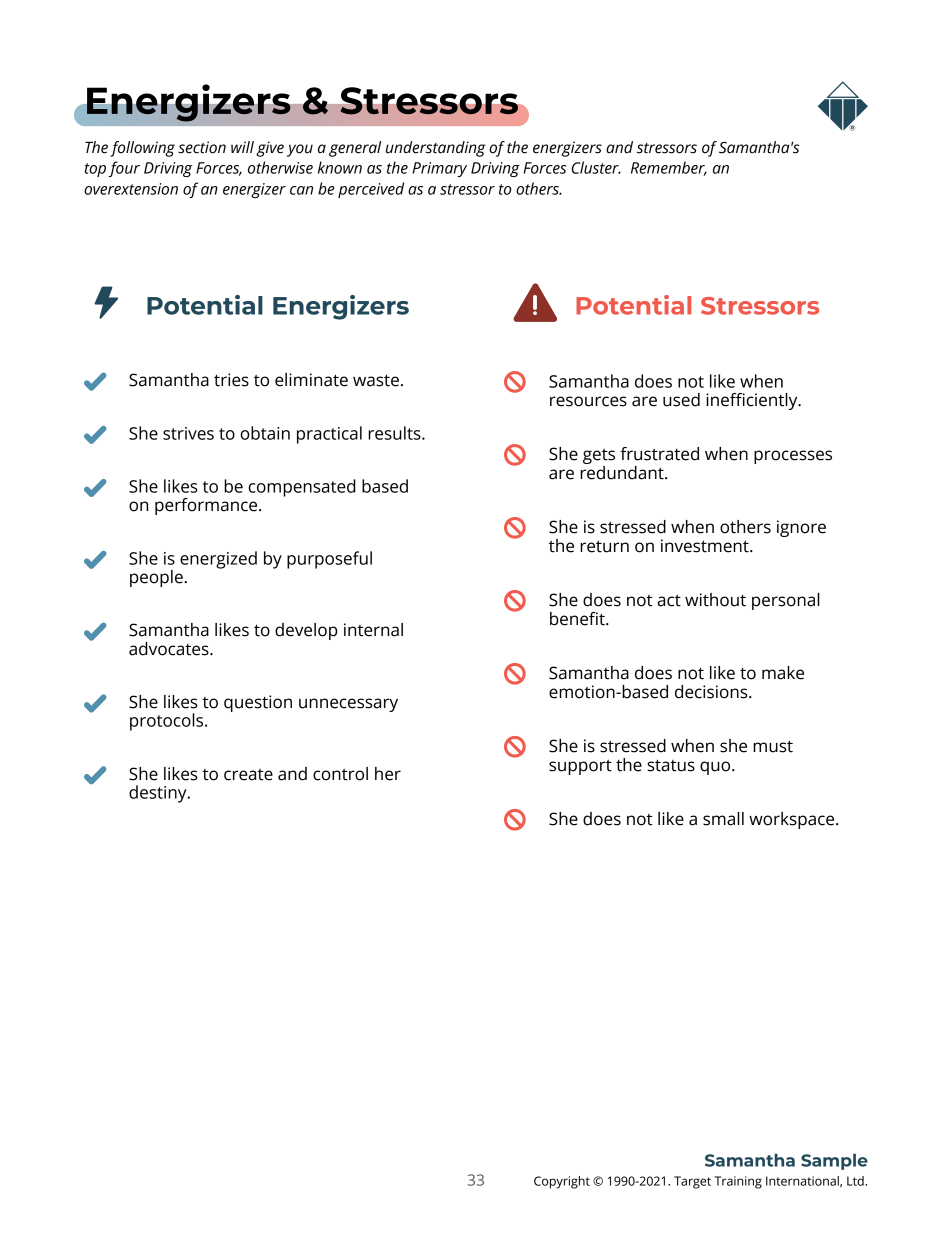 The width and height of the page is (952, 1233). What do you see at coordinates (783, 673) in the page?
I see `make` at bounding box center [783, 673].
